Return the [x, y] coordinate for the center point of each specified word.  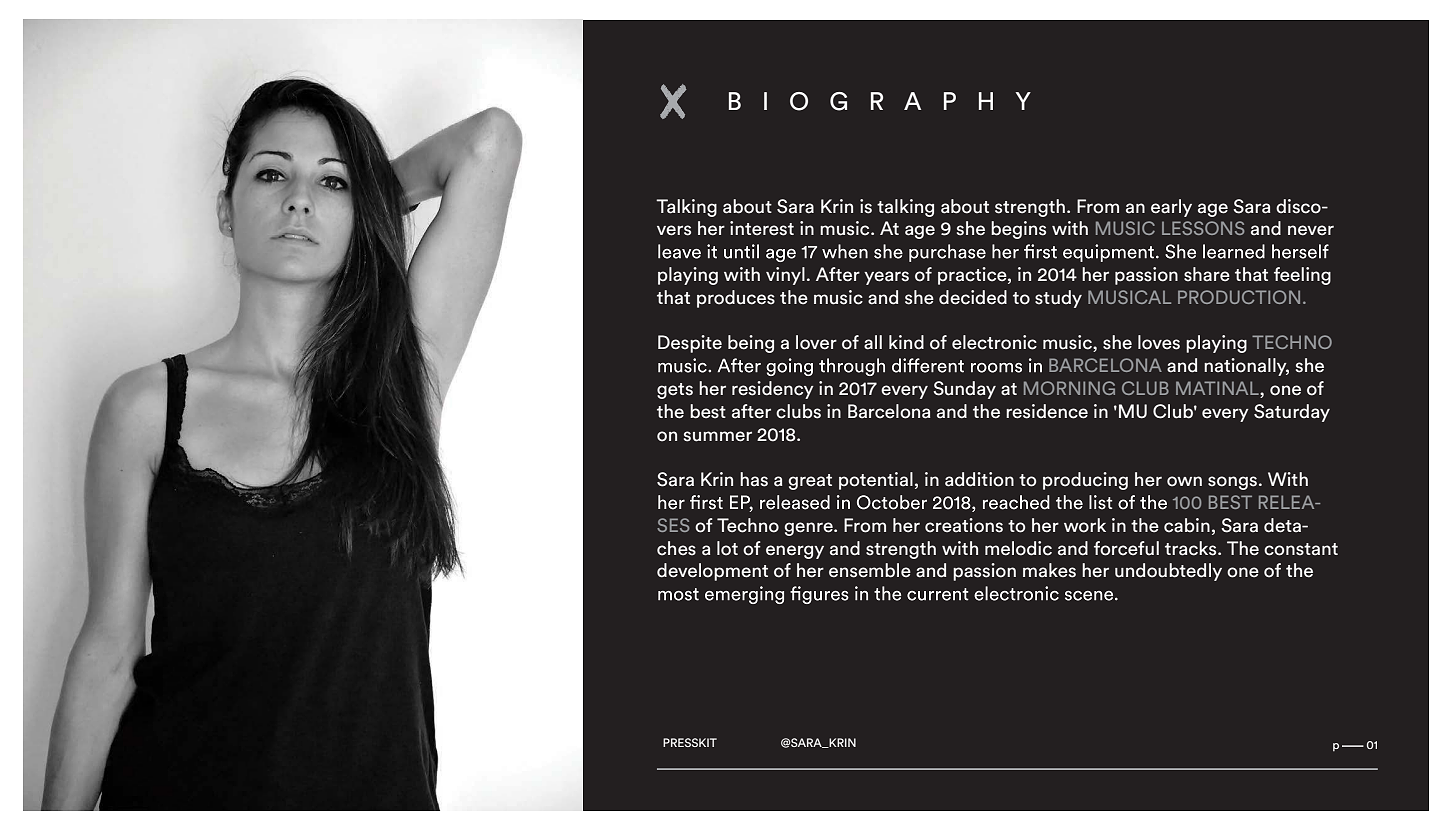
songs [1232, 483]
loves [1159, 342]
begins [1018, 230]
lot [727, 548]
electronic [994, 342]
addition [979, 479]
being [751, 344]
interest [762, 228]
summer [718, 436]
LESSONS [1203, 228]
